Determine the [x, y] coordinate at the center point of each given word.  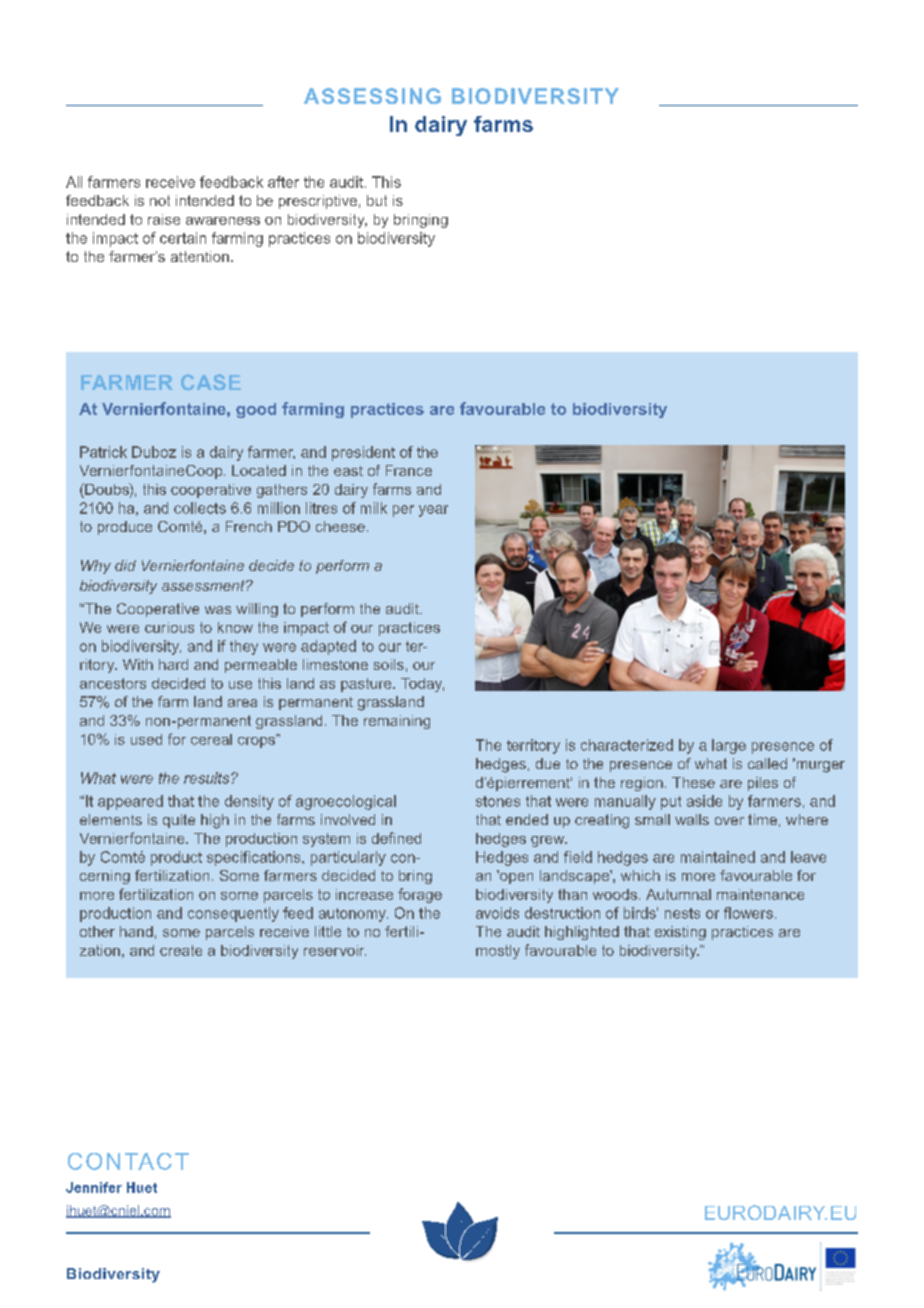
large [729, 746]
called [767, 763]
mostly [498, 952]
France [409, 470]
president [363, 453]
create [181, 950]
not [160, 200]
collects [200, 508]
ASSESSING [372, 96]
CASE [211, 382]
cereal [211, 739]
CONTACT [128, 1161]
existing [680, 933]
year [433, 511]
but [377, 200]
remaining [397, 722]
